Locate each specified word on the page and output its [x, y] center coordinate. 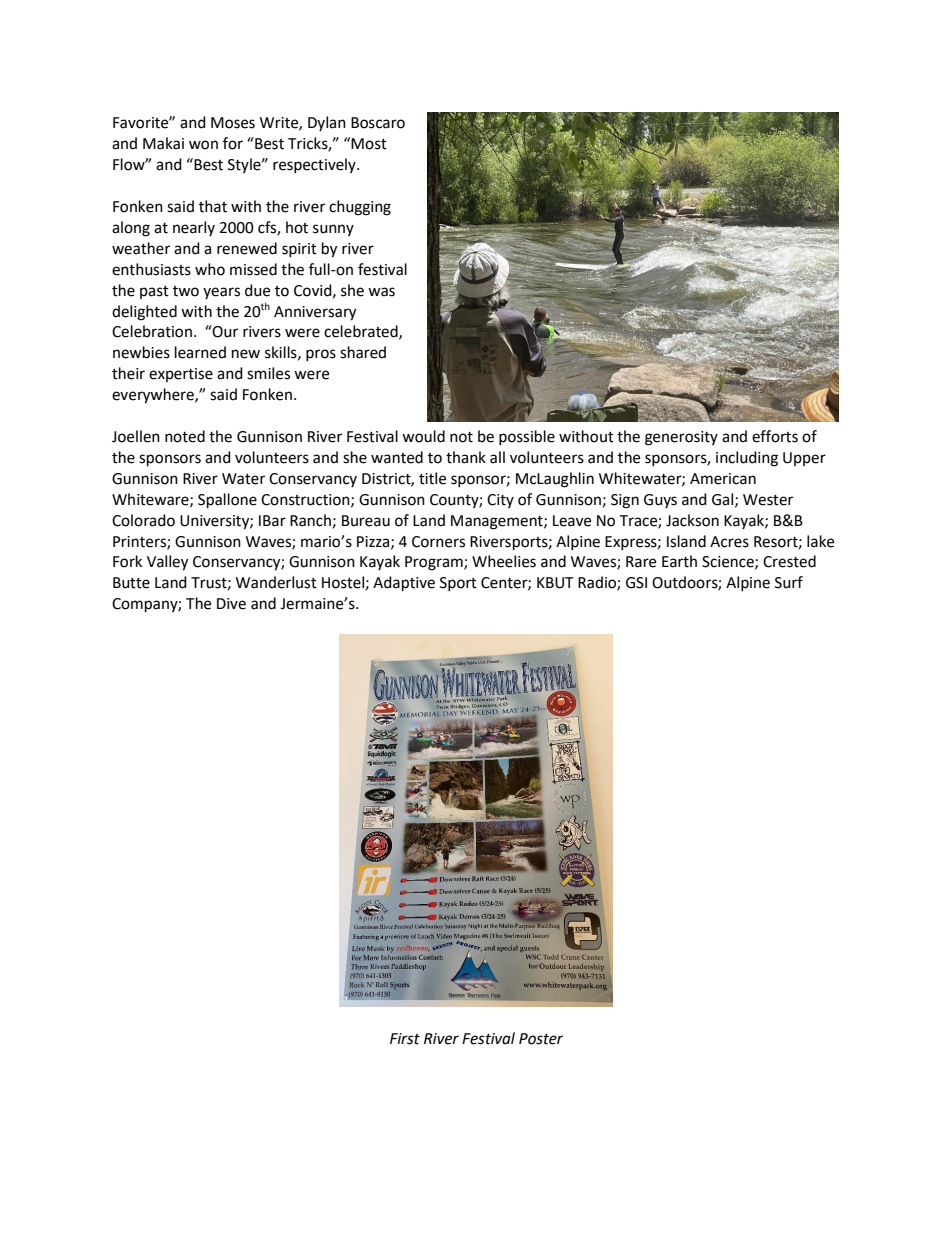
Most [369, 144]
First [405, 1039]
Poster [541, 1039]
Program [435, 563]
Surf [789, 582]
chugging [360, 208]
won [203, 145]
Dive [231, 604]
